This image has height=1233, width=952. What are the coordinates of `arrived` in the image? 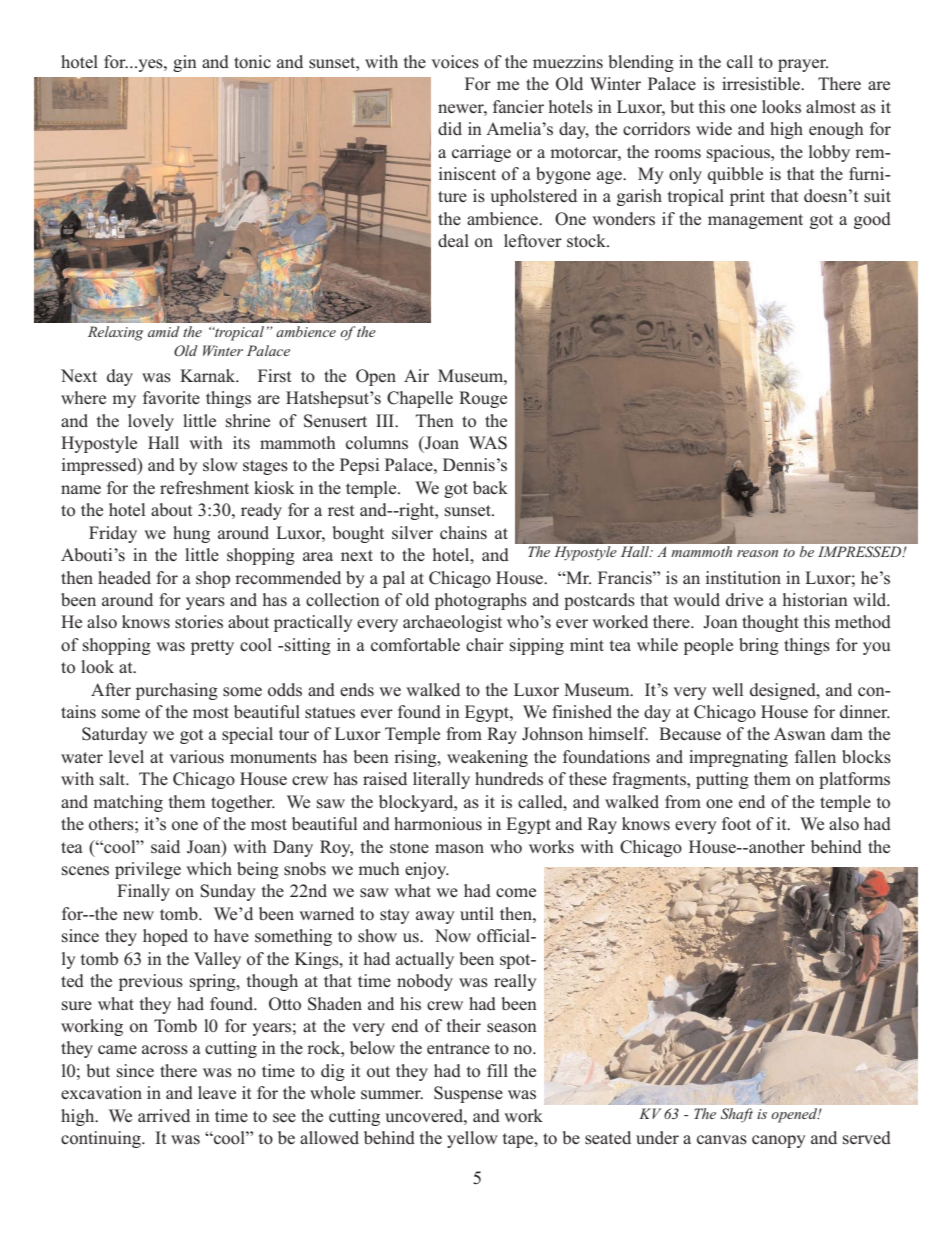 It's located at (164, 1115).
